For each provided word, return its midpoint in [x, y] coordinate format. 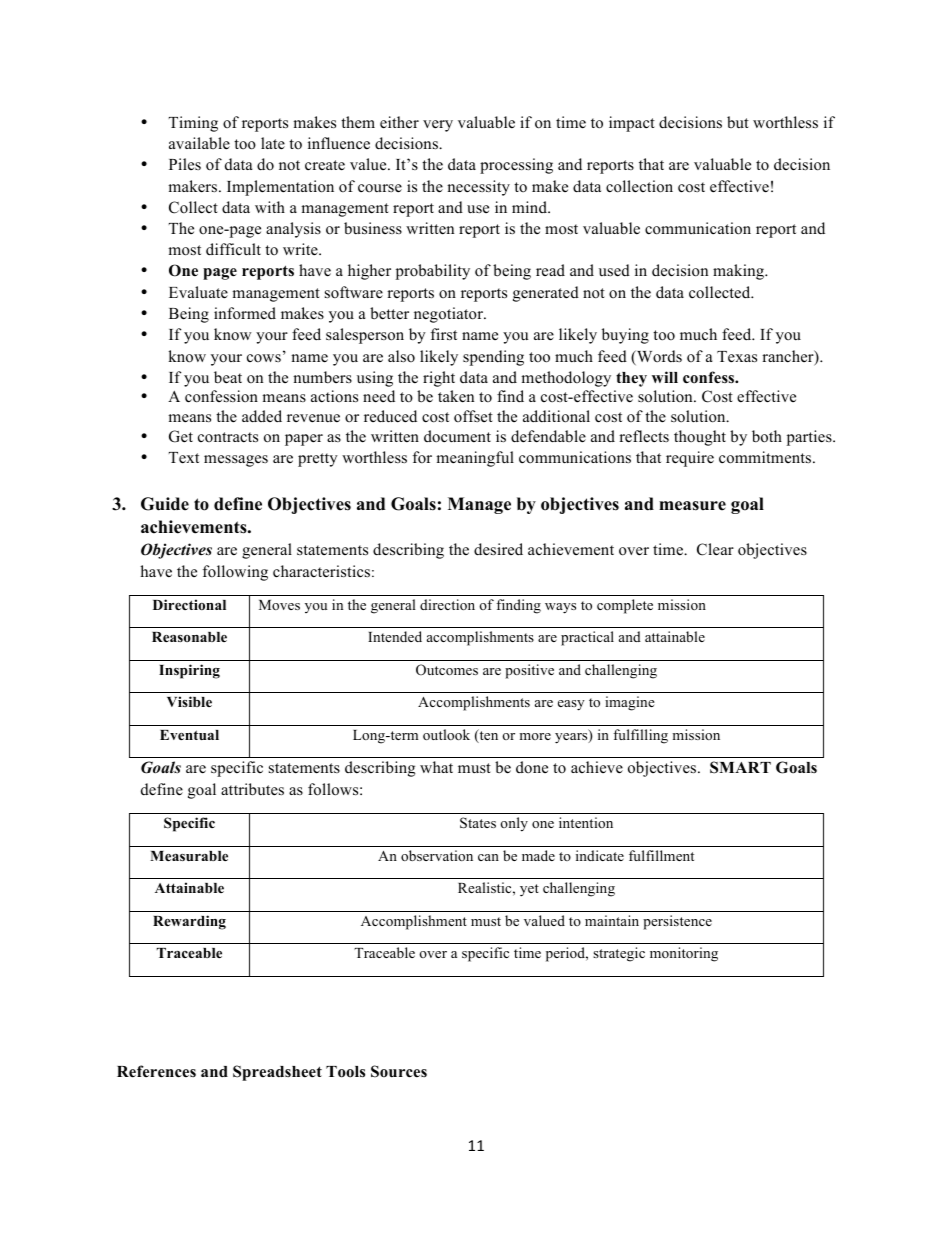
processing [516, 166]
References [156, 1071]
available [199, 143]
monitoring [684, 954]
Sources [399, 1071]
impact [632, 124]
